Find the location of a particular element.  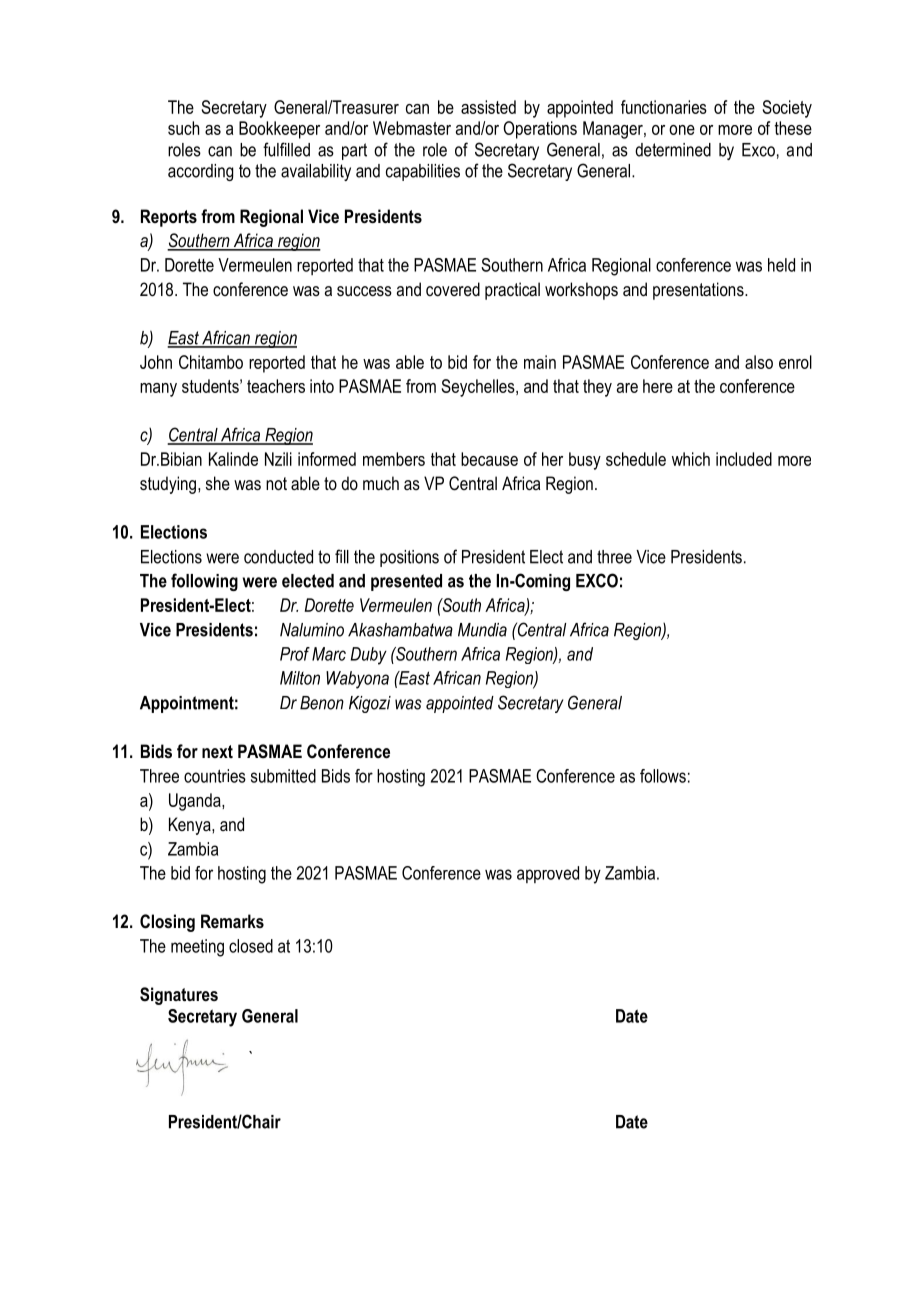

closed is located at coordinates (251, 946).
